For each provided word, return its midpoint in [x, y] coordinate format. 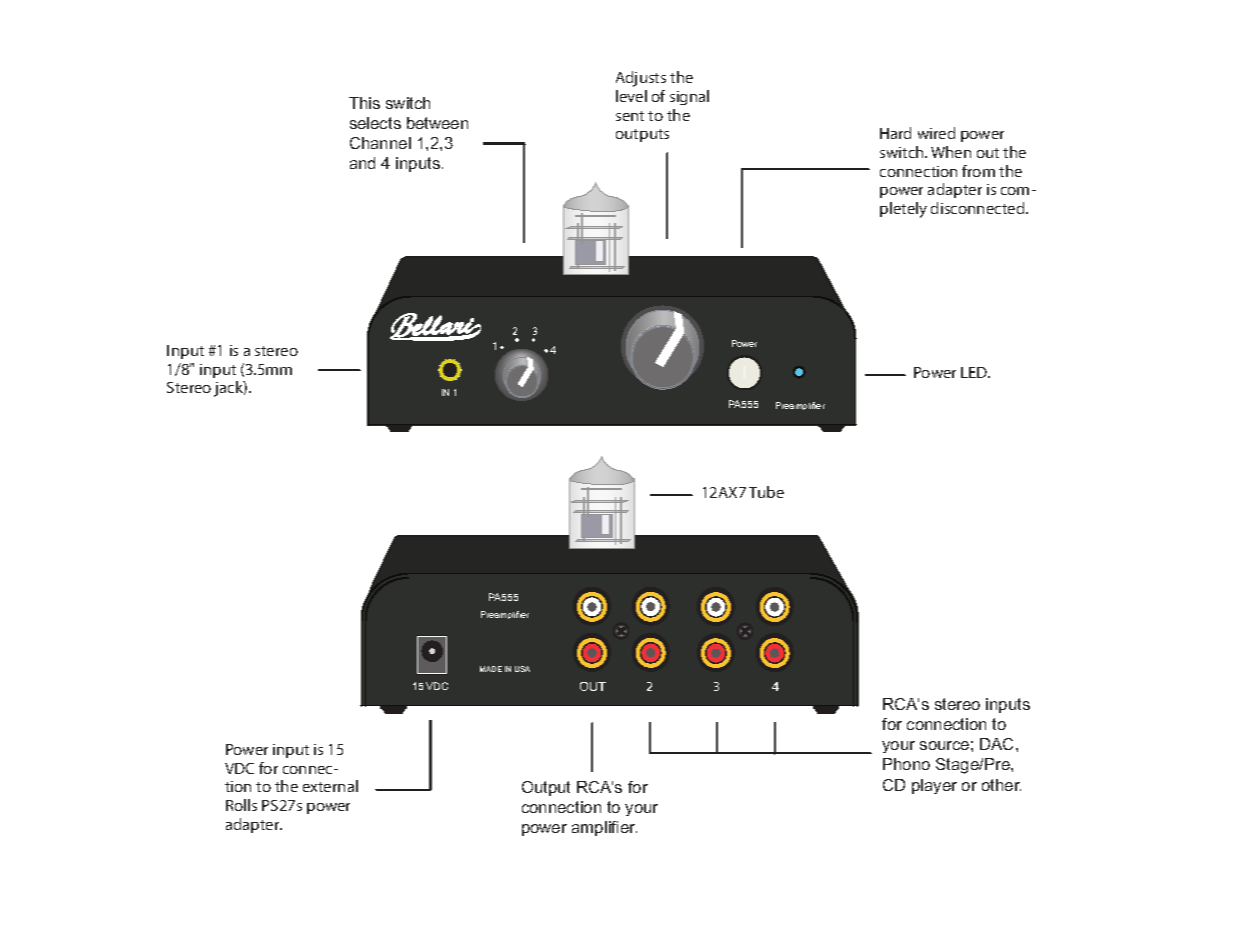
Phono [906, 764]
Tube [766, 492]
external [330, 786]
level [631, 96]
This [364, 103]
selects [375, 123]
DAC [998, 744]
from [978, 171]
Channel [380, 143]
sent [630, 116]
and [362, 163]
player [934, 786]
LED [975, 372]
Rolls [241, 805]
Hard [895, 133]
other [1001, 785]
